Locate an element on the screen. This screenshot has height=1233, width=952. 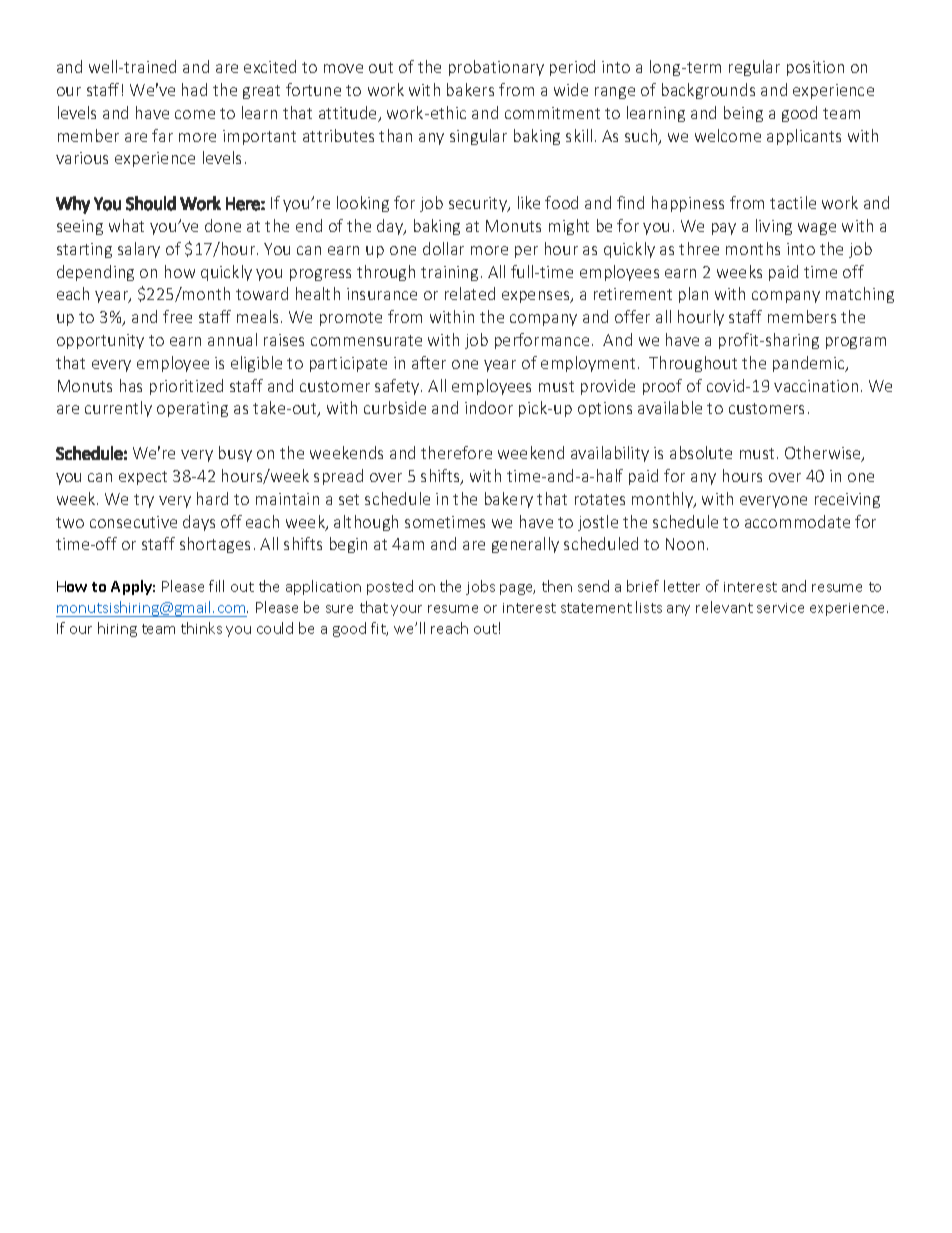
Should is located at coordinates (151, 203).
